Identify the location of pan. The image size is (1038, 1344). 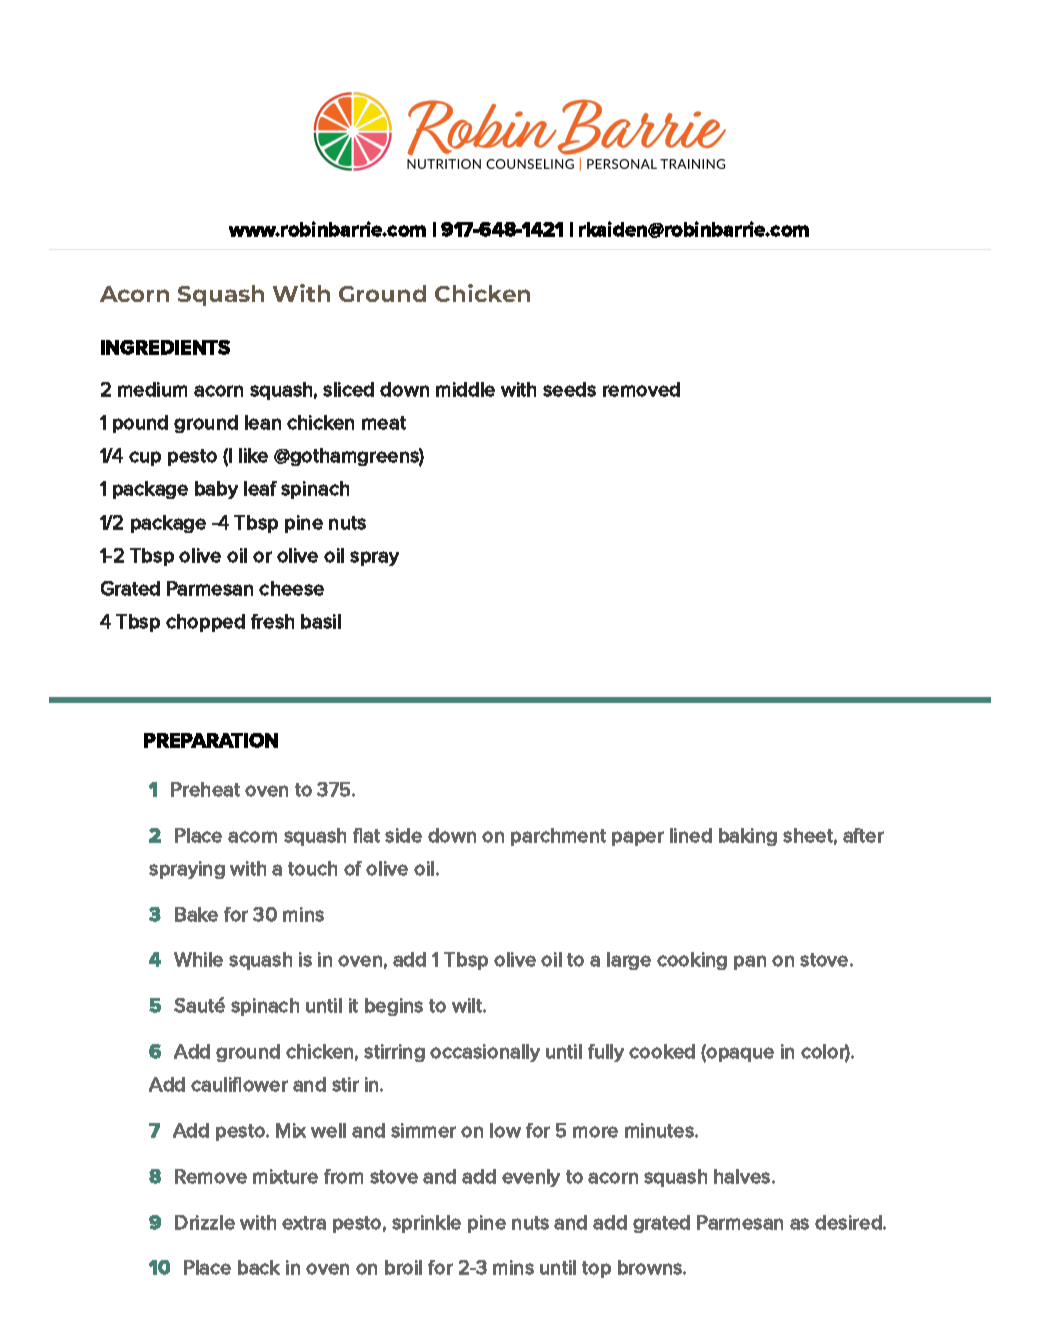
(750, 962).
